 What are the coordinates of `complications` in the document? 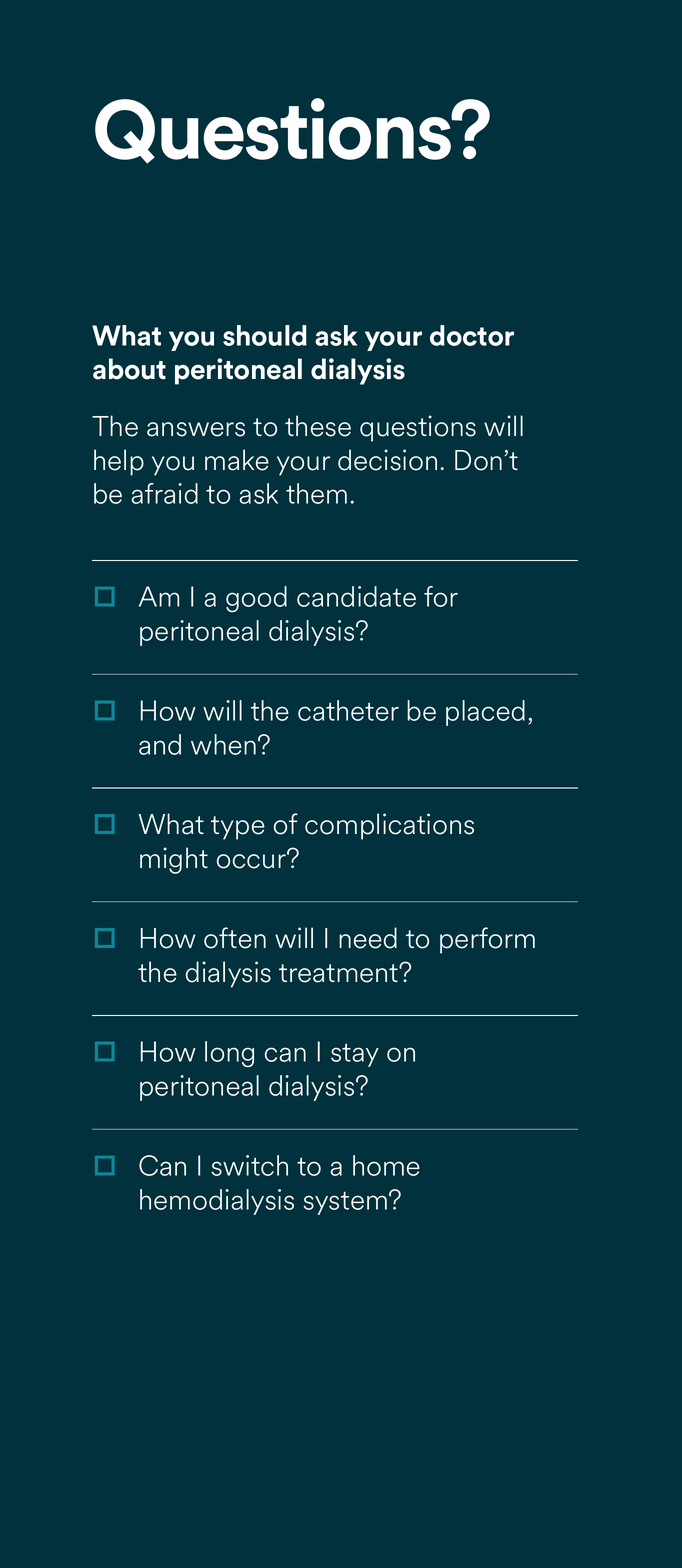 It's located at (389, 826).
